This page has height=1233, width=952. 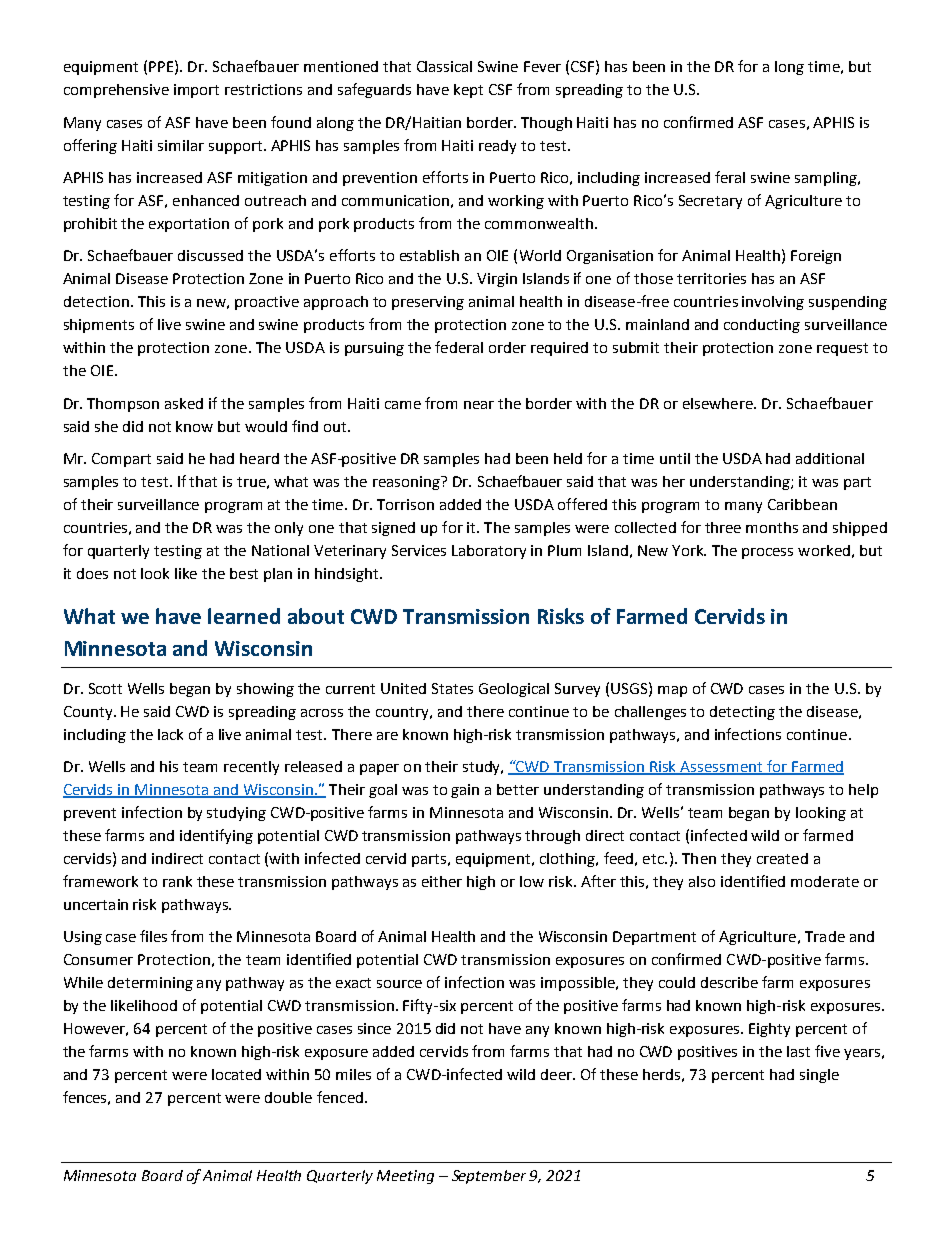 I want to click on near, so click(x=479, y=405).
